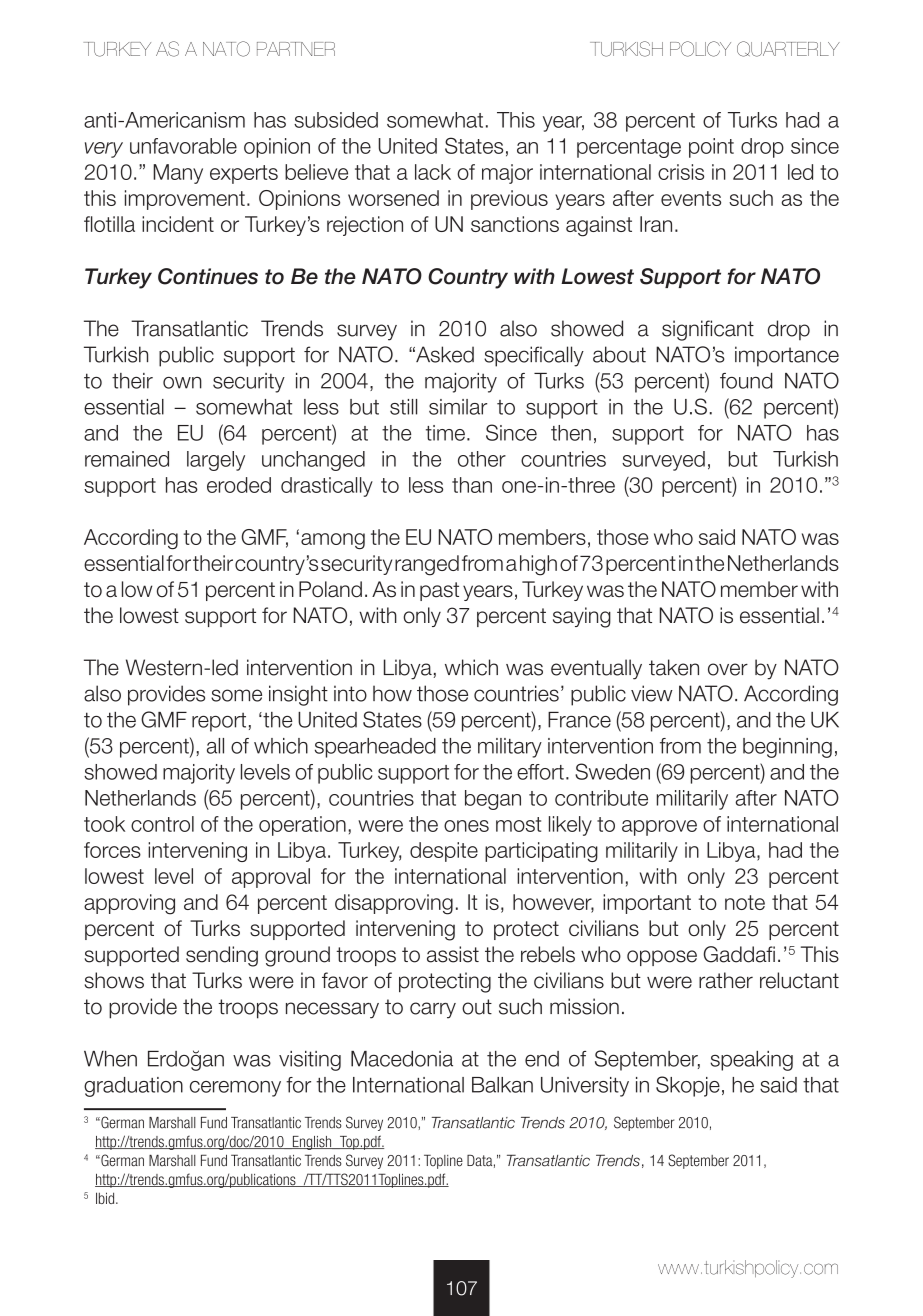 The image size is (923, 1316). I want to click on past, so click(439, 591).
